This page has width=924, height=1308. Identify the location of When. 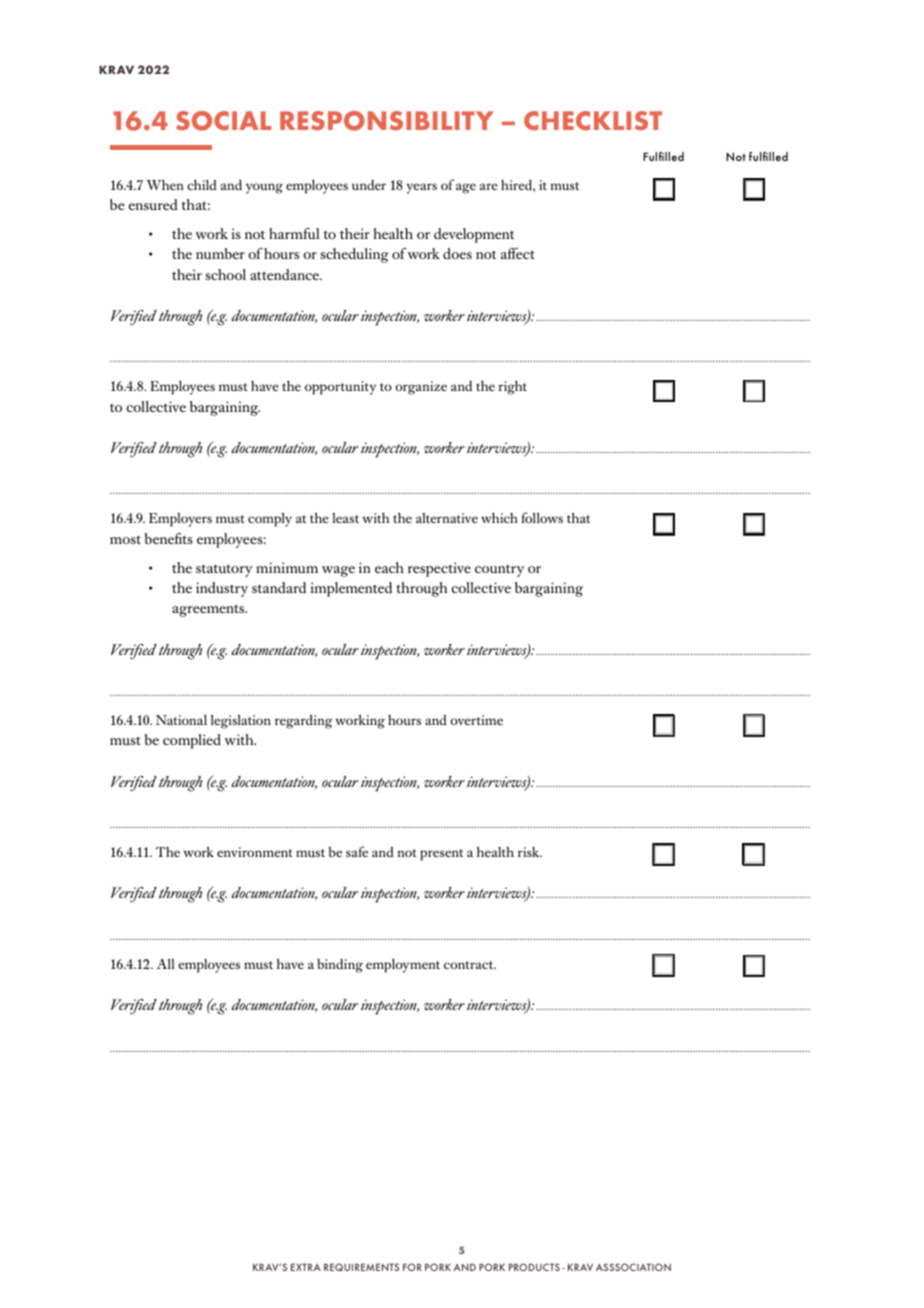
(165, 184).
